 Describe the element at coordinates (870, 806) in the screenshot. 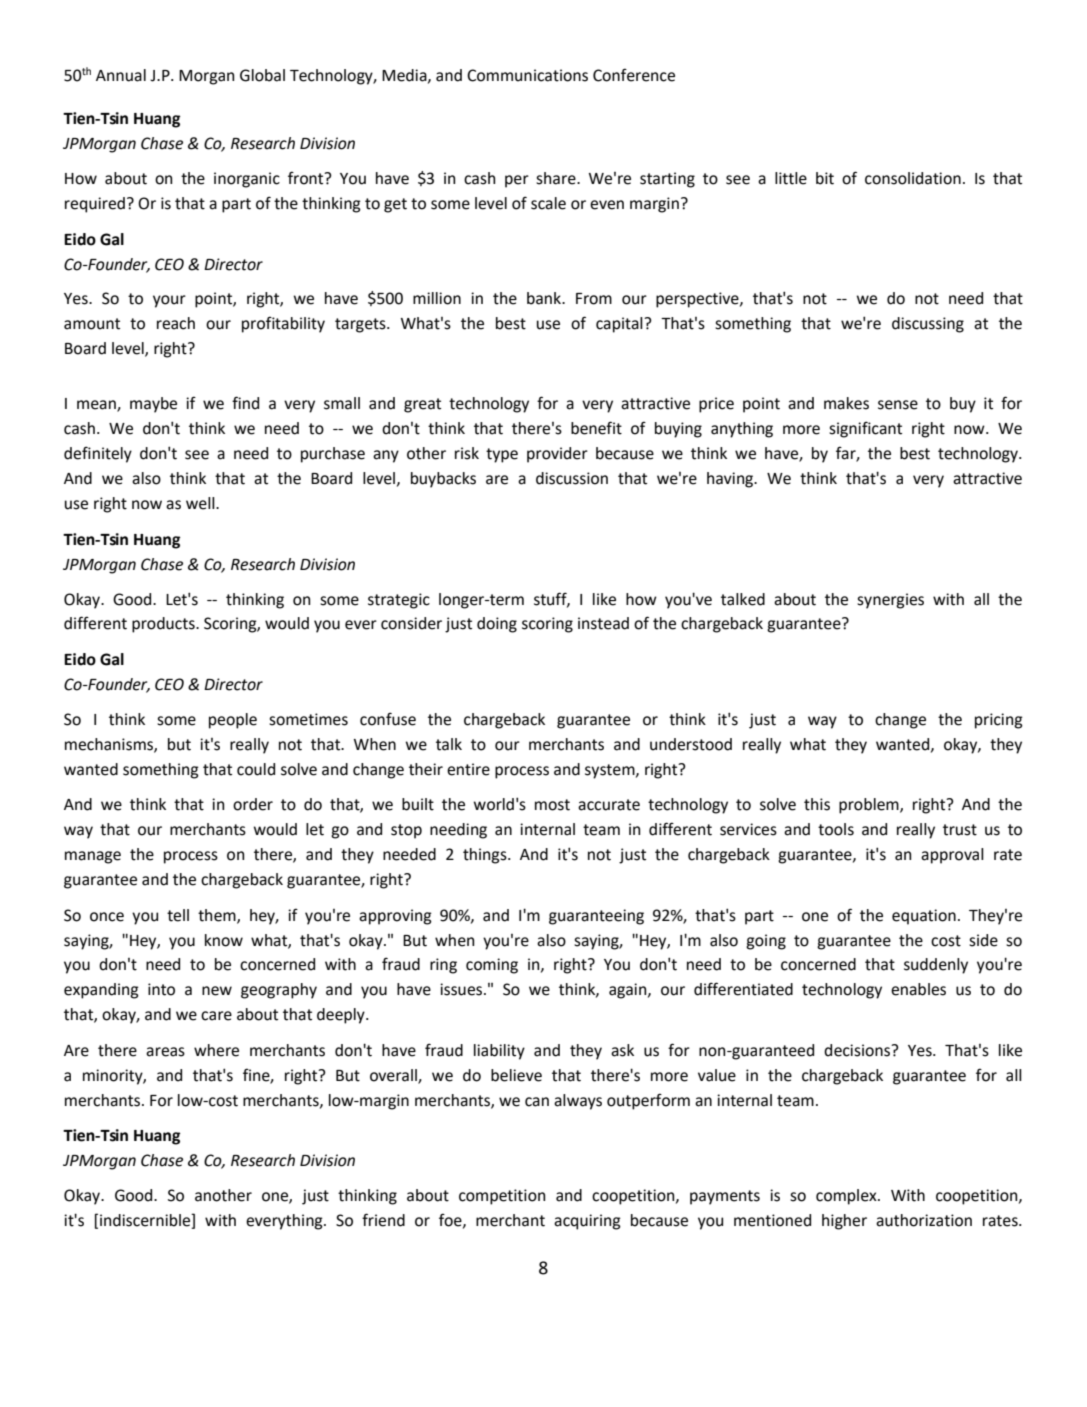

I see `problem` at that location.
